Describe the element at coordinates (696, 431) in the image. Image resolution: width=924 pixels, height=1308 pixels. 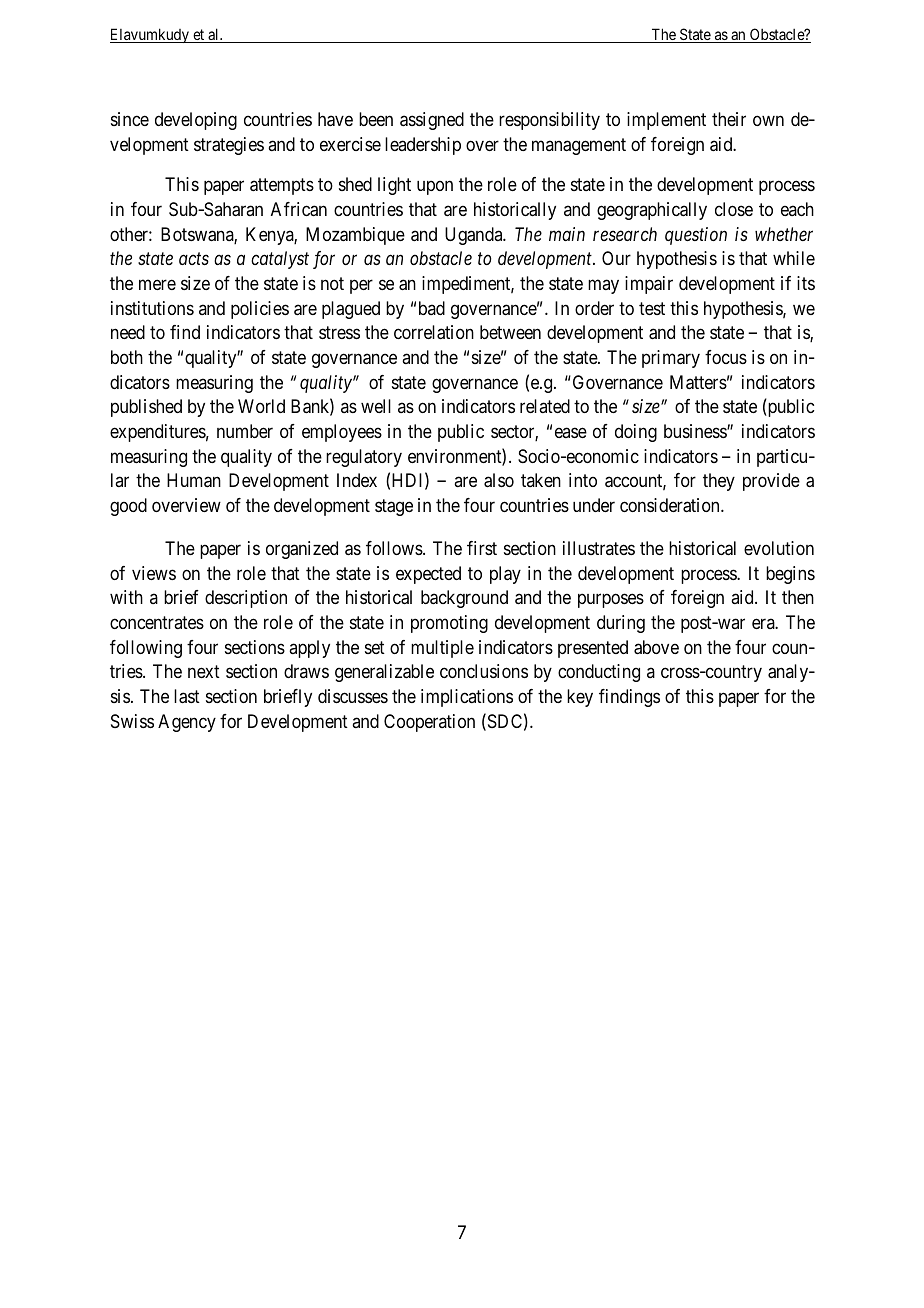
I see `business` at that location.
